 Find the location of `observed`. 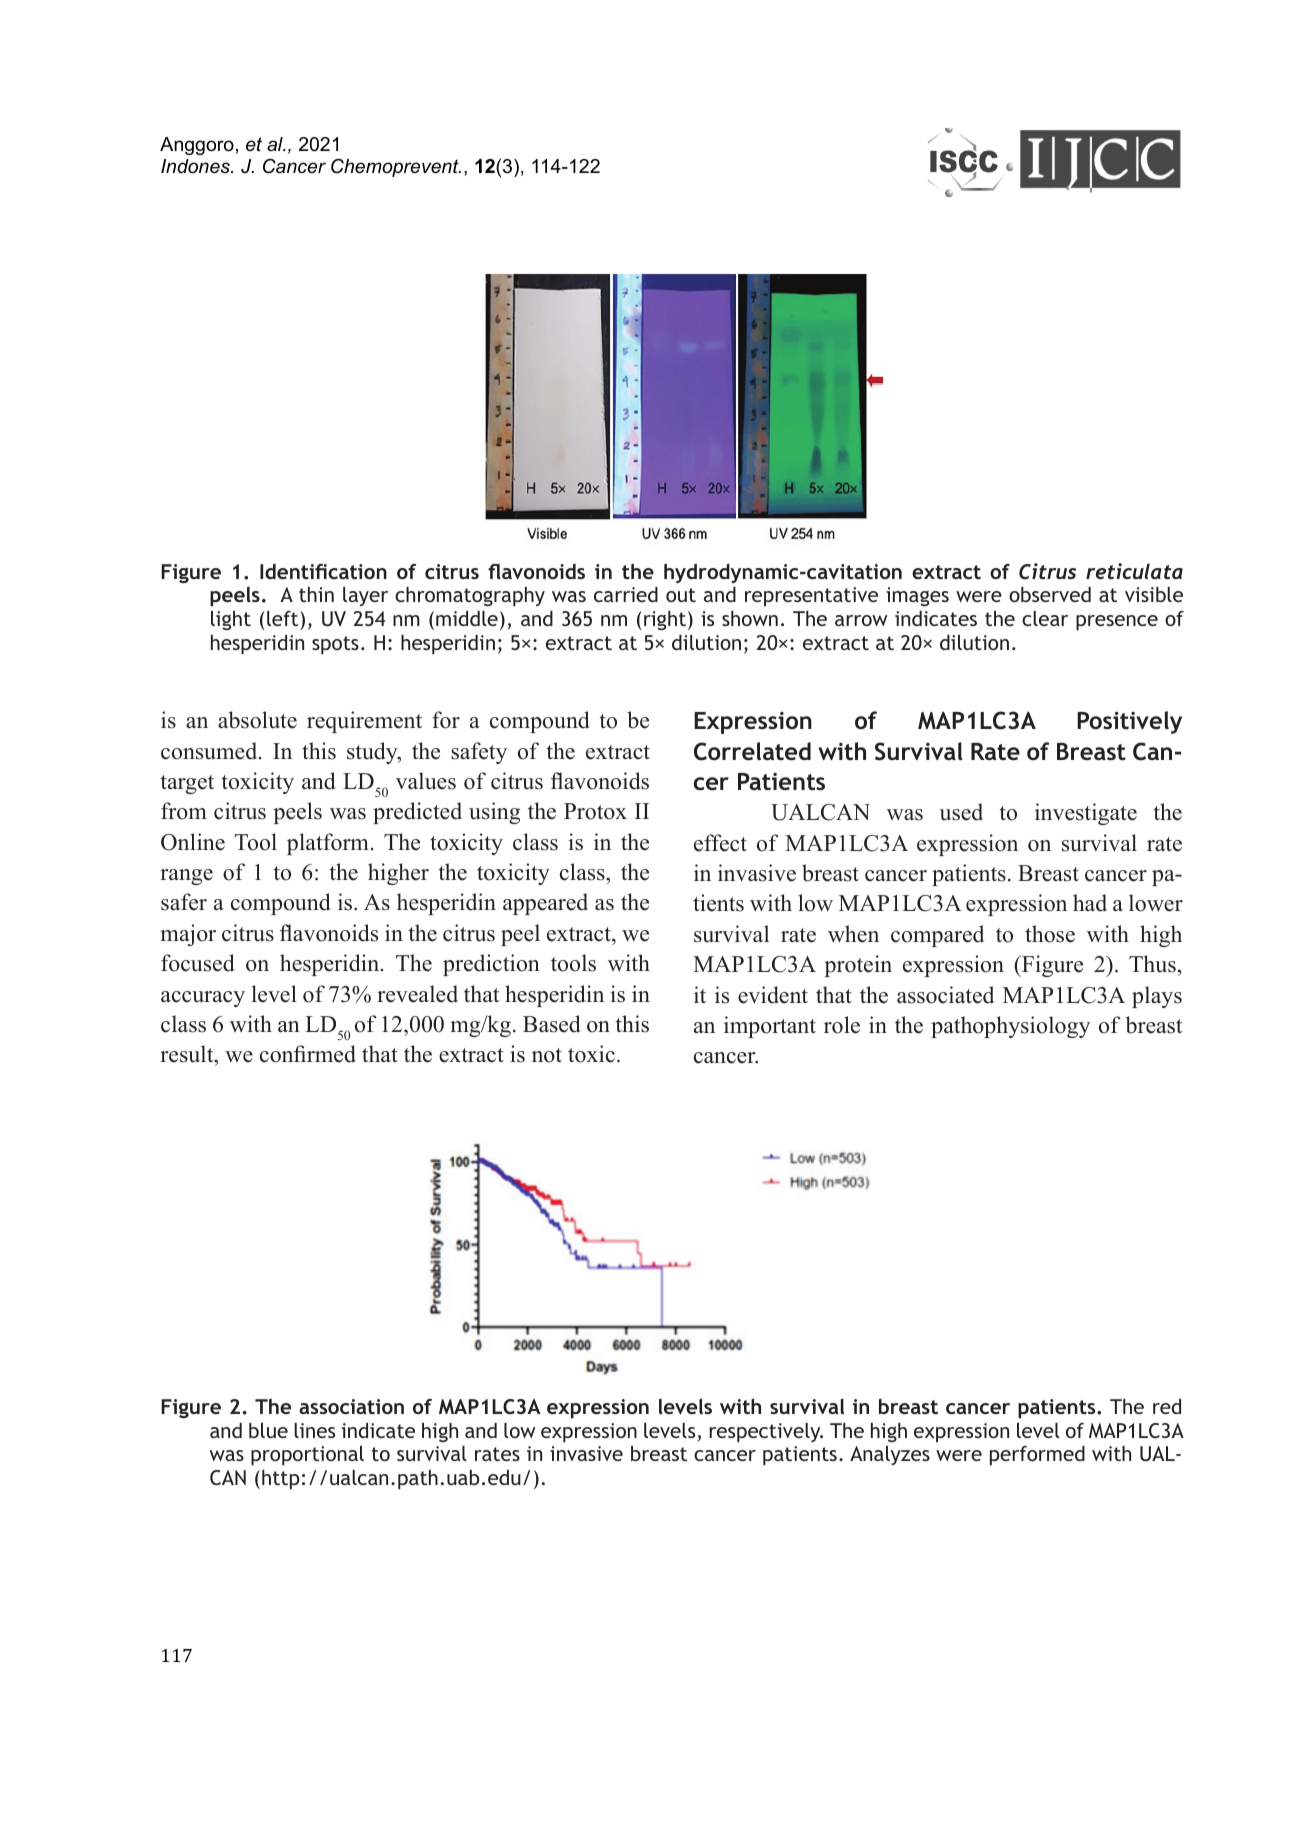

observed is located at coordinates (1050, 594).
